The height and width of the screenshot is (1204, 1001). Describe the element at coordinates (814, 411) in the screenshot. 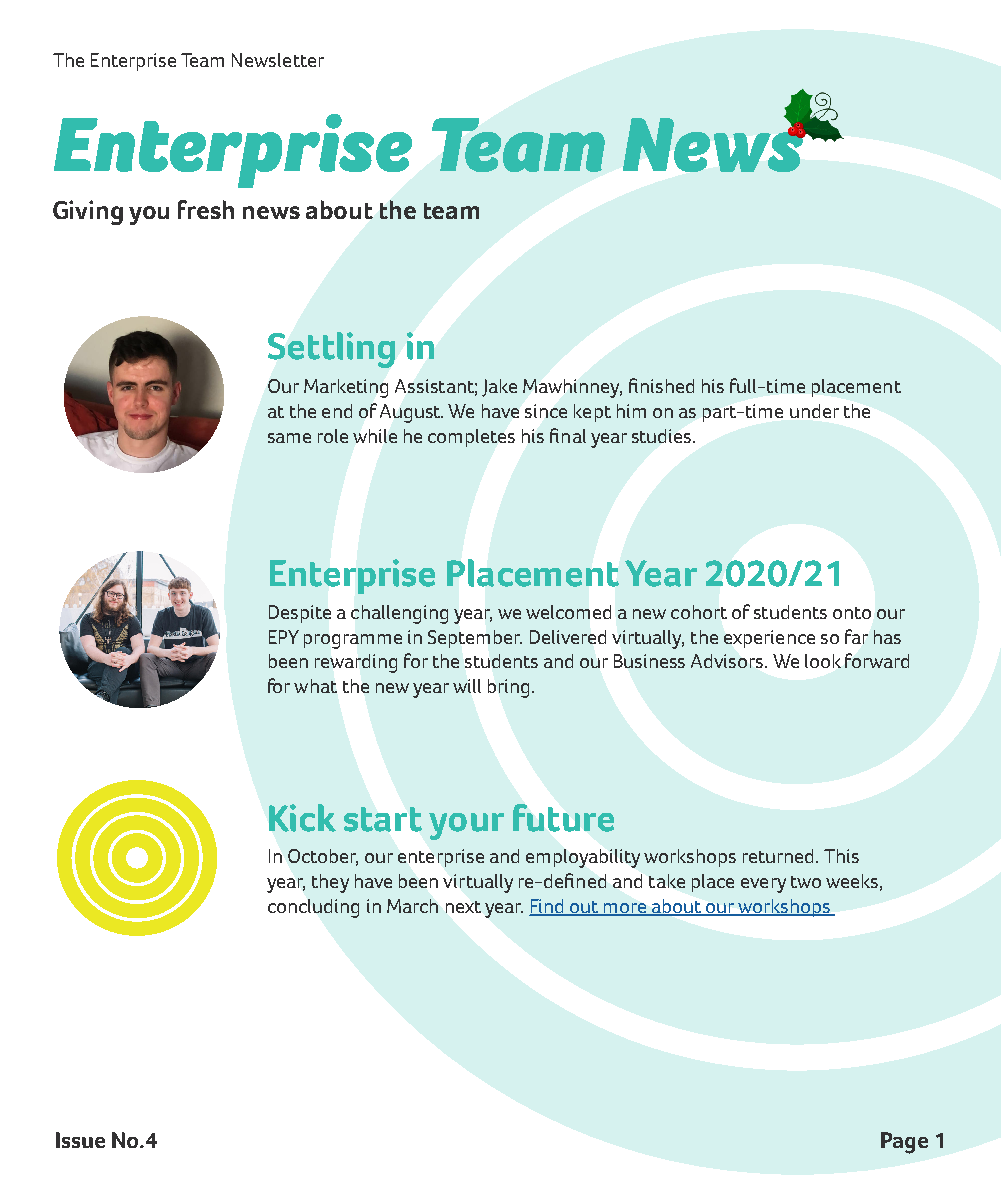

I see `under` at that location.
